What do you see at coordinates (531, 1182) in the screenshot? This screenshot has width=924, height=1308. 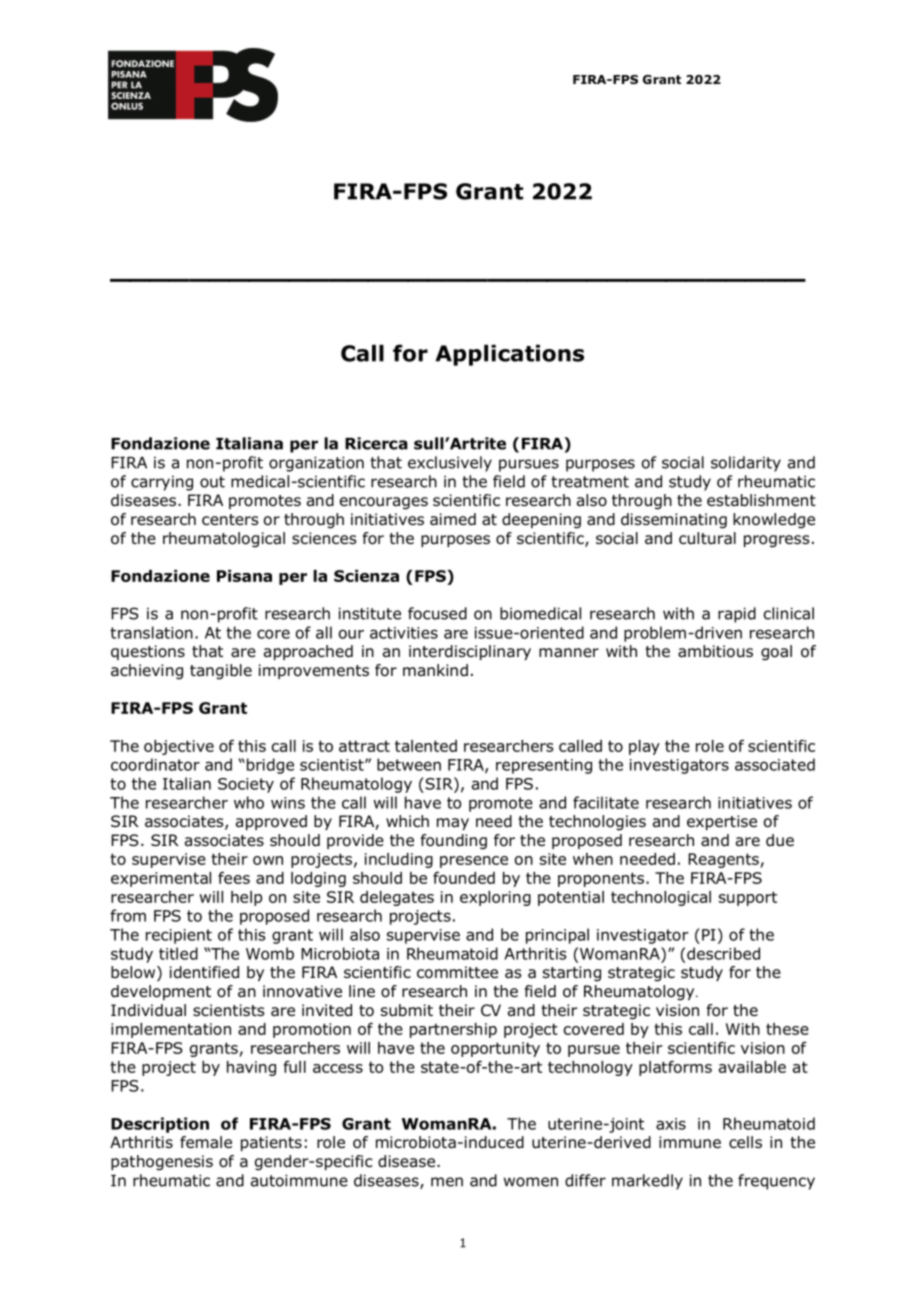 I see `women` at bounding box center [531, 1182].
